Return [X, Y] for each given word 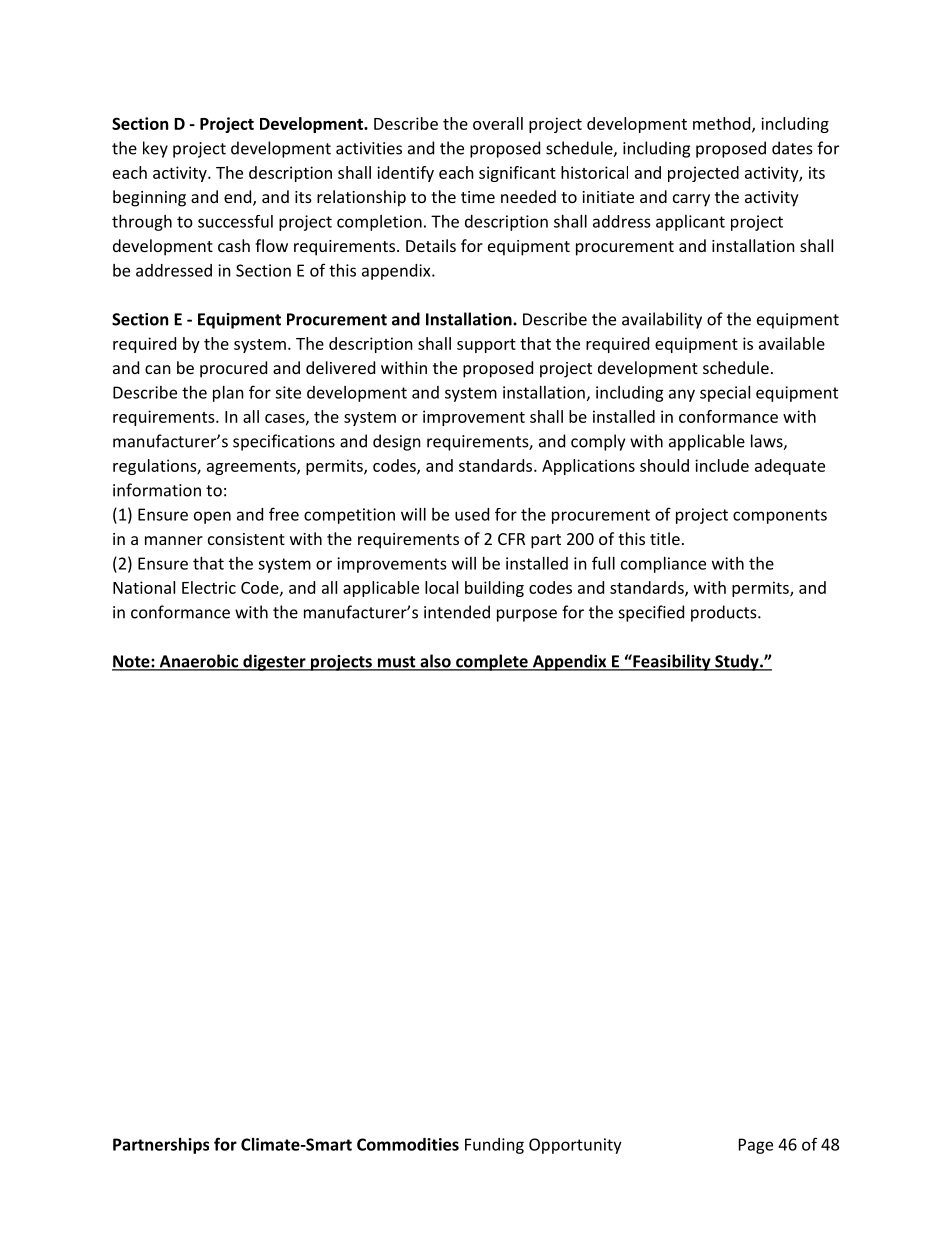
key [155, 149]
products [725, 613]
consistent [246, 539]
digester [274, 662]
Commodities [408, 1144]
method [723, 124]
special [725, 394]
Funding [494, 1146]
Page [756, 1146]
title [665, 538]
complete [492, 662]
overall [498, 123]
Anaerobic [199, 662]
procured [233, 369]
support [486, 346]
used [472, 514]
